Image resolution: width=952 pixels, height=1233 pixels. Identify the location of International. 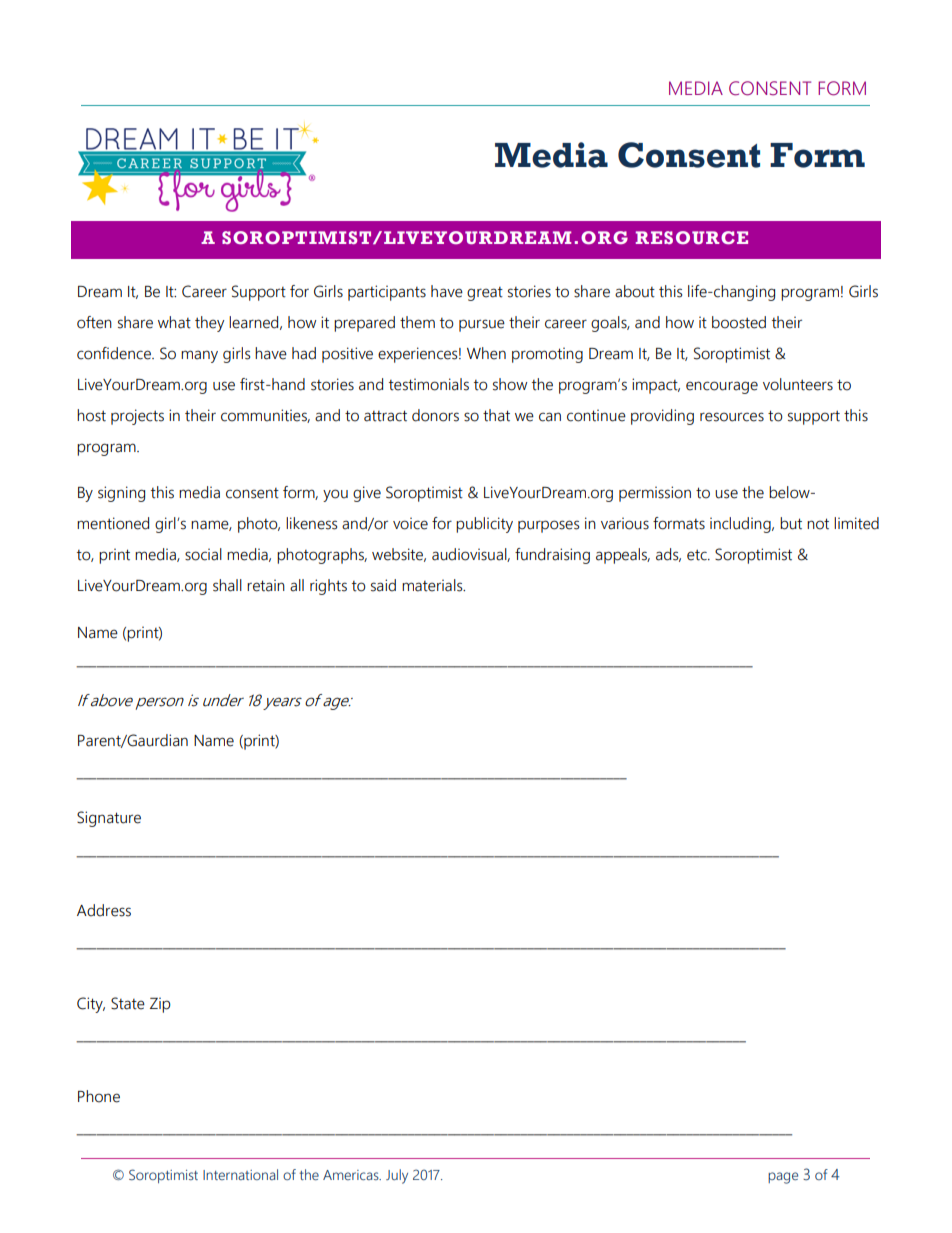
(240, 1174).
